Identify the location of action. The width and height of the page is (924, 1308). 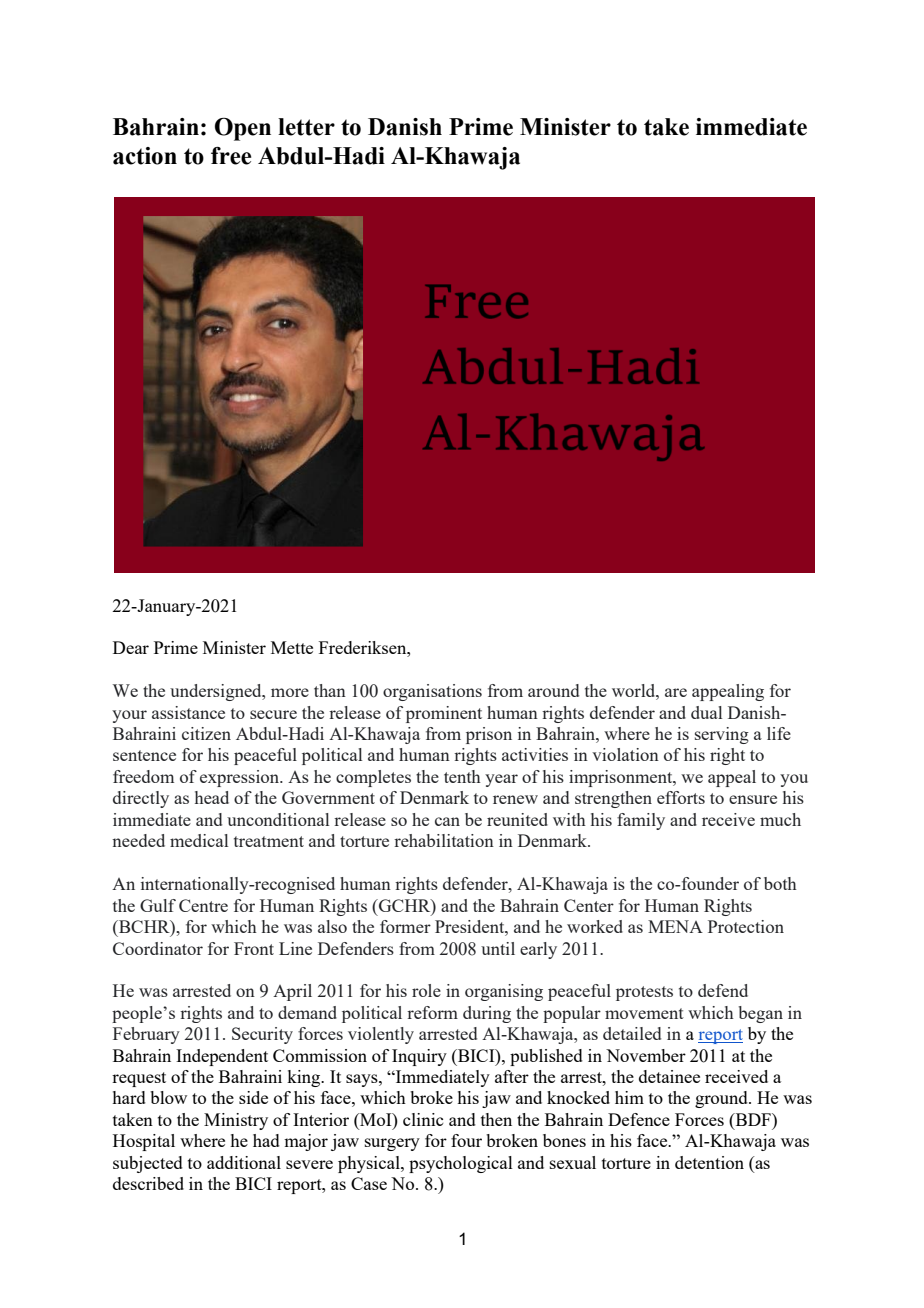
(145, 156).
